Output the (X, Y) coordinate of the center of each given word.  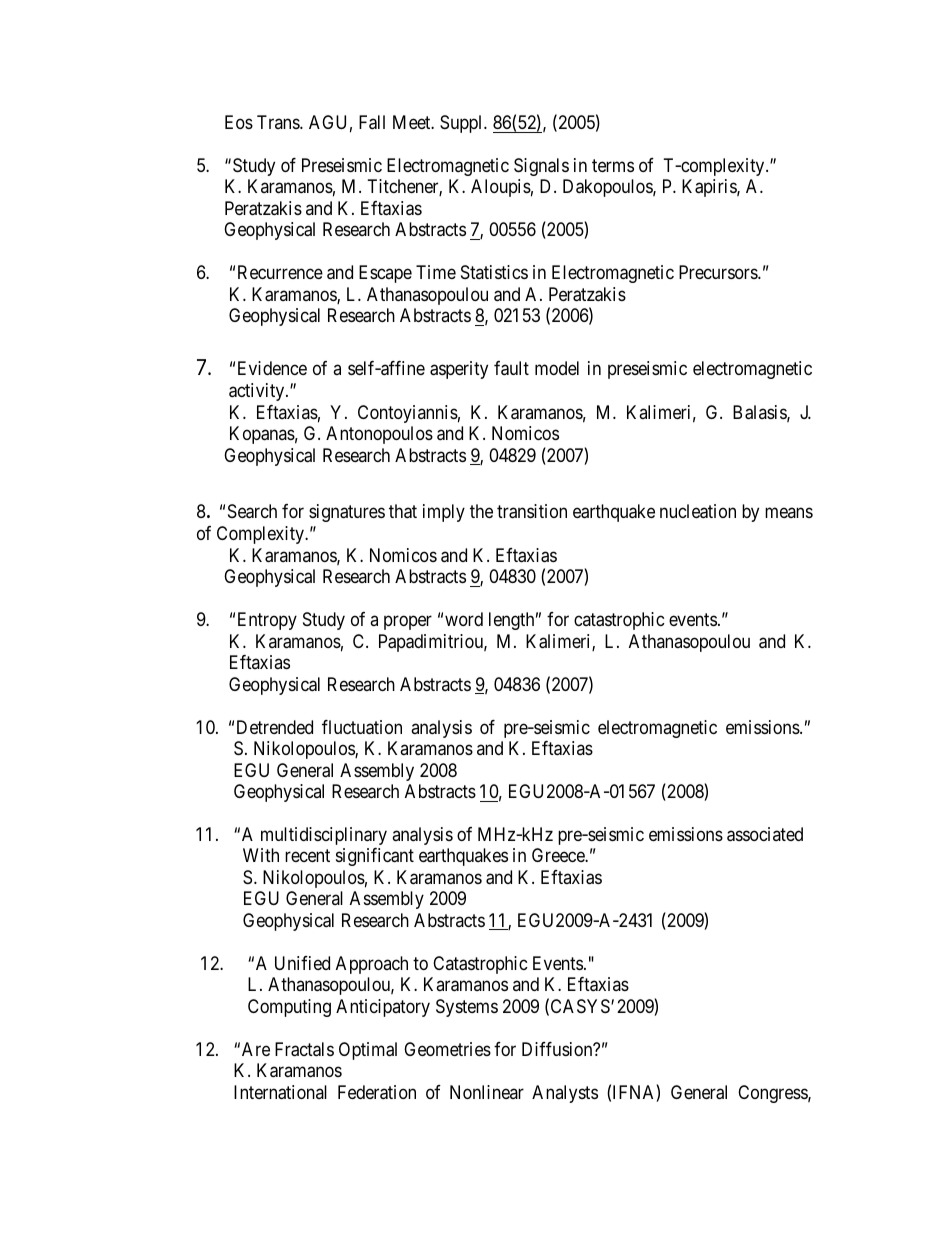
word (464, 619)
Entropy (267, 621)
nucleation (698, 511)
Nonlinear (487, 1092)
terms (613, 165)
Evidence (272, 368)
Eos (239, 122)
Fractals (304, 1049)
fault (511, 368)
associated (765, 834)
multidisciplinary (324, 836)
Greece (559, 855)
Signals (541, 167)
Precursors (719, 272)
